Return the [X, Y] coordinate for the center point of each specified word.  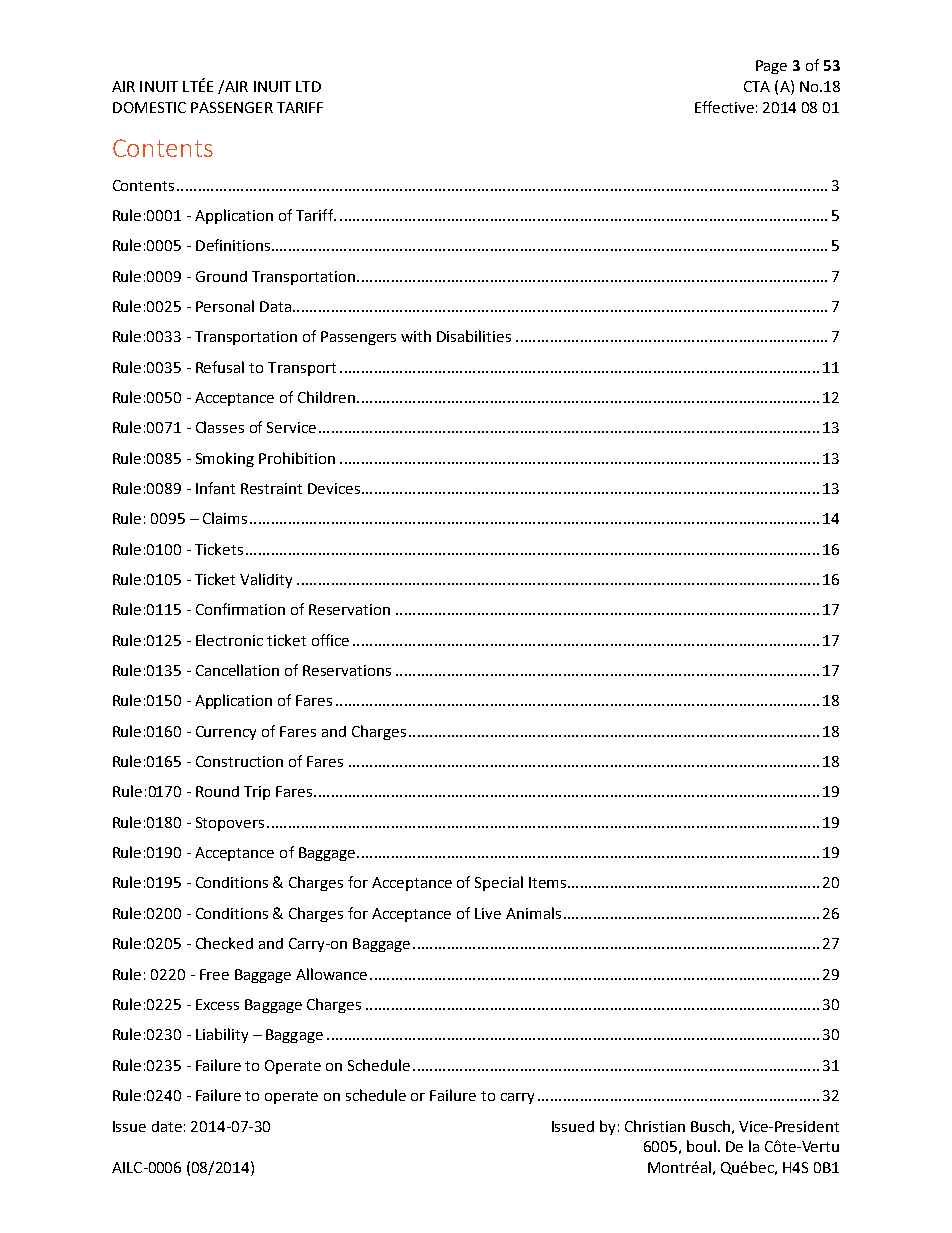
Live [488, 913]
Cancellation [237, 670]
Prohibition [297, 458]
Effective [724, 107]
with [416, 336]
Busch [710, 1126]
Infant [215, 488]
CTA [757, 86]
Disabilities [474, 336]
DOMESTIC [149, 107]
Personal [225, 306]
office [330, 640]
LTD [308, 86]
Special [499, 883]
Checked [224, 943]
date [167, 1126]
